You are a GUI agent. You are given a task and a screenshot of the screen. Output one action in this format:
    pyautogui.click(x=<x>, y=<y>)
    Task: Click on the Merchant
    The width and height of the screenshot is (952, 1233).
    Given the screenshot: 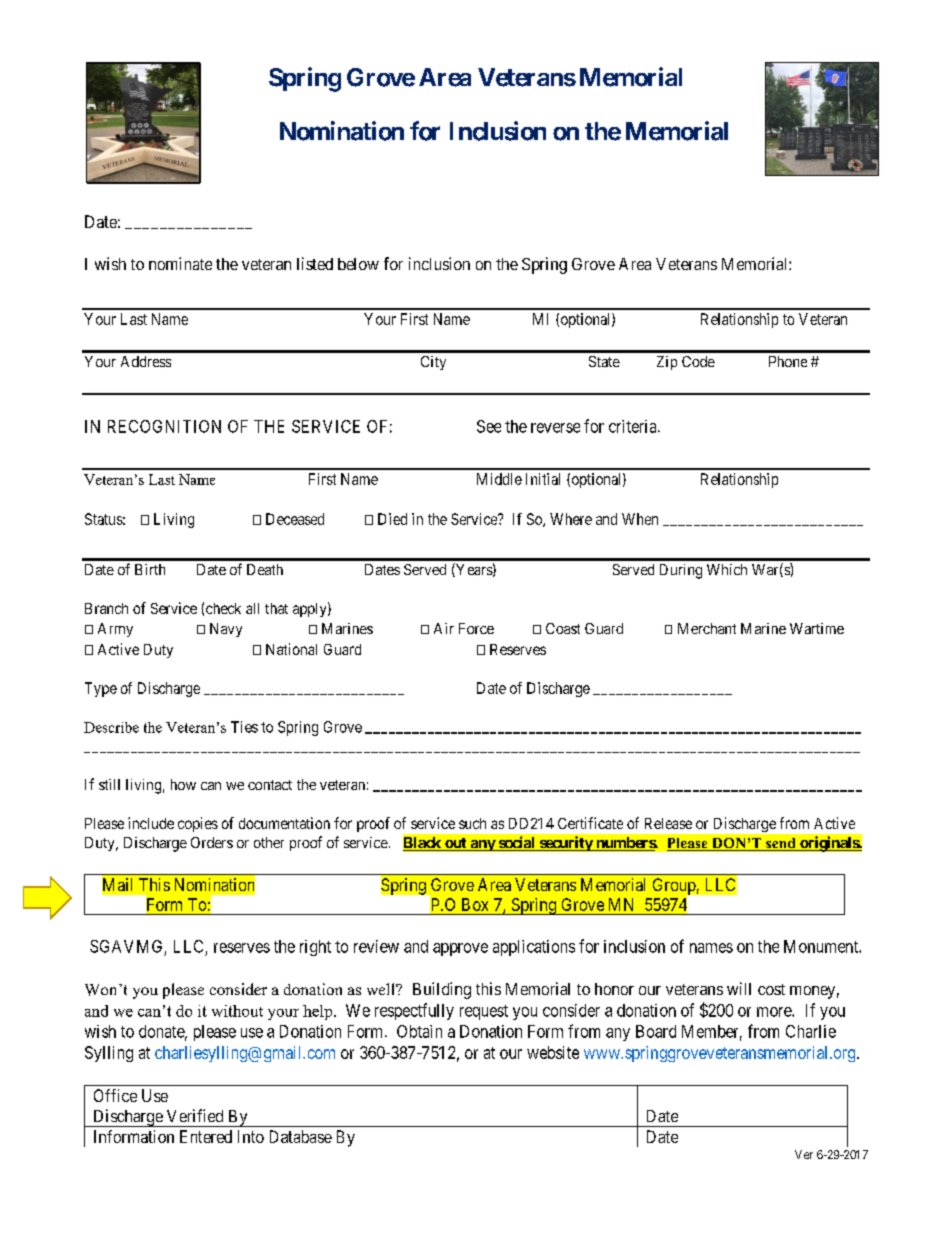 What is the action you would take?
    pyautogui.click(x=707, y=628)
